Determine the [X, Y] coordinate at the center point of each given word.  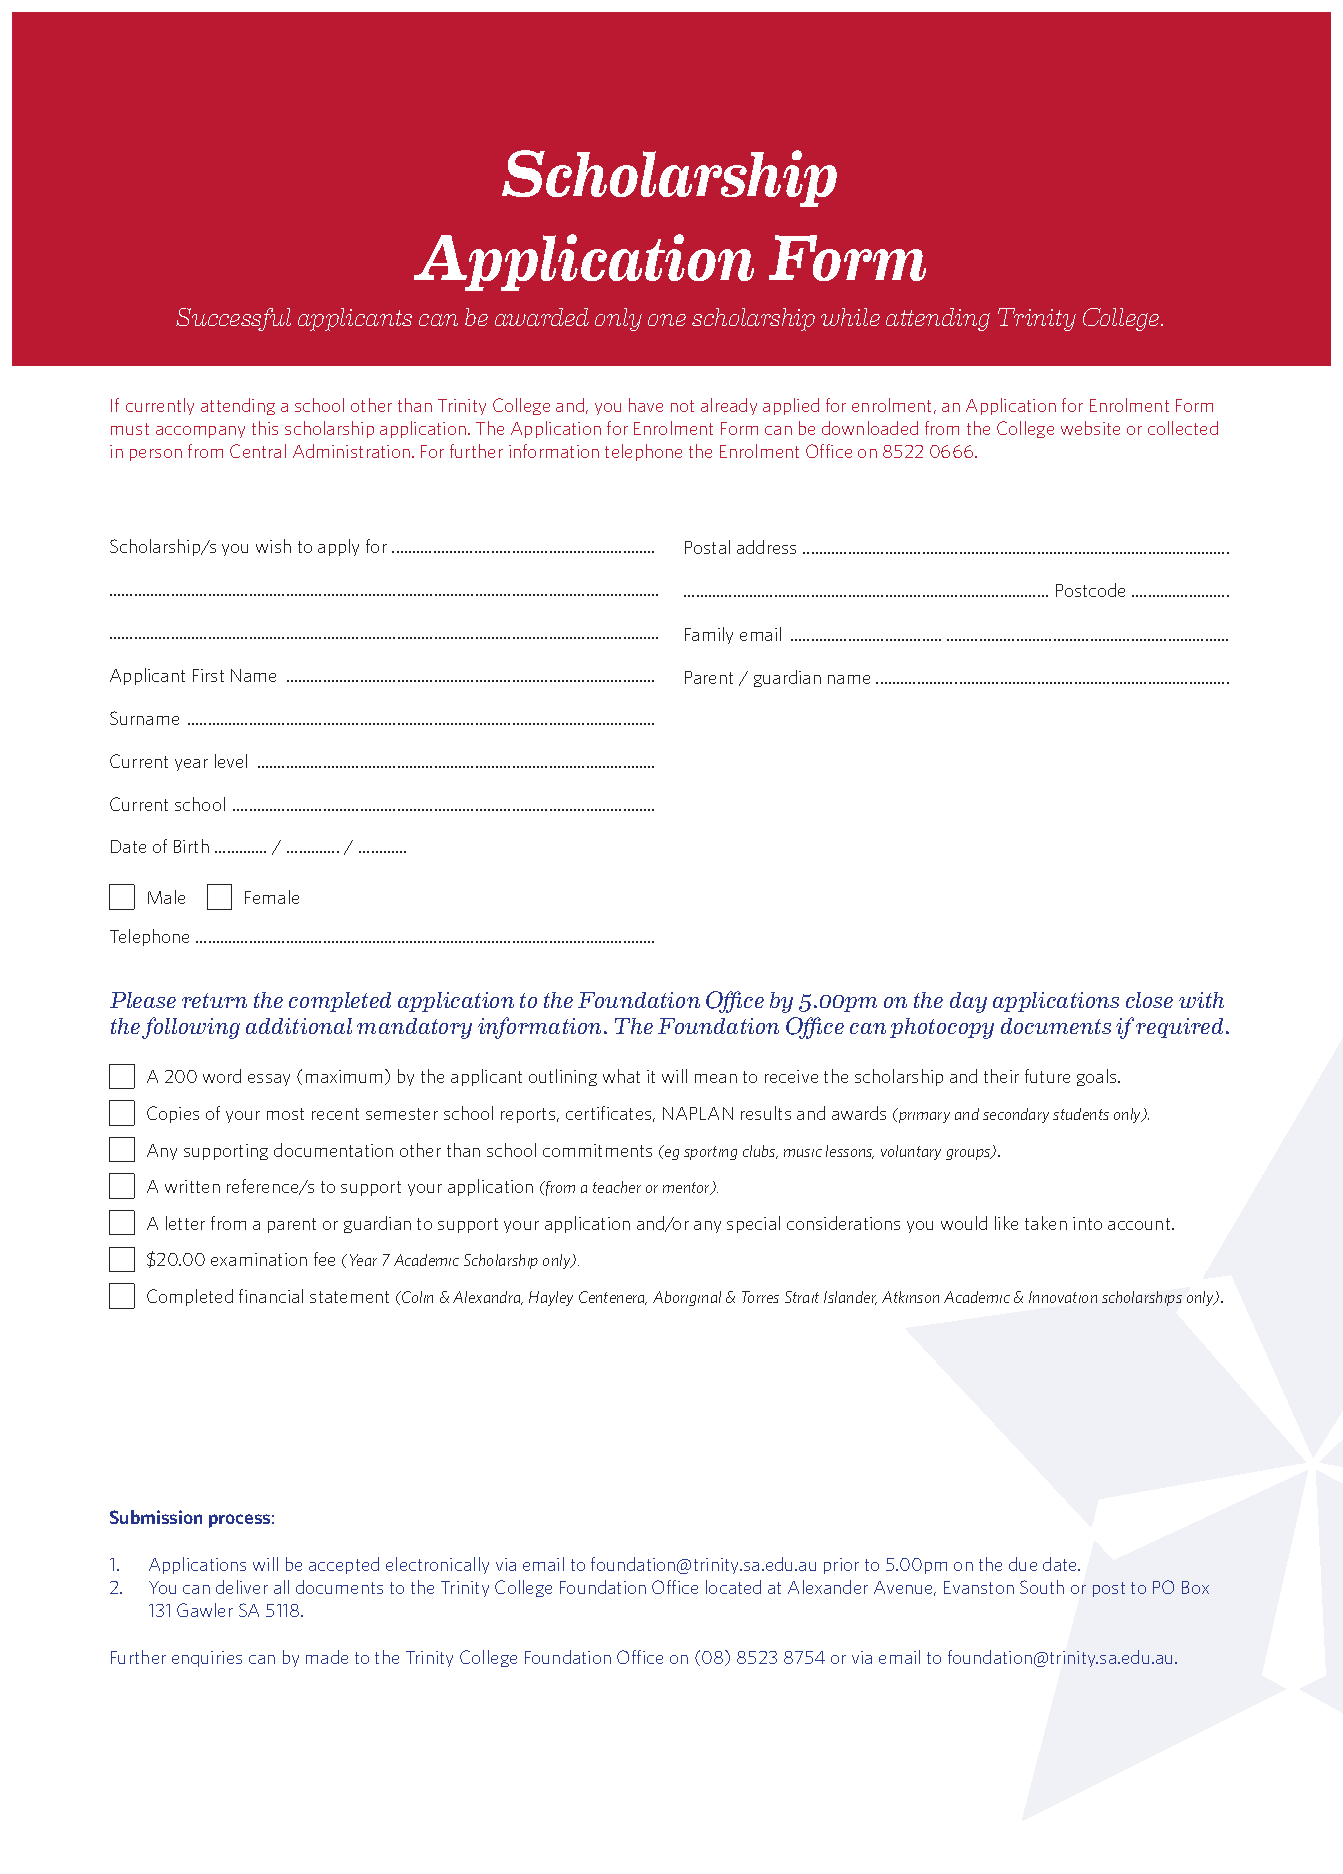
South [1042, 1587]
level [231, 761]
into [1087, 1223]
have [646, 405]
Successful [233, 319]
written [192, 1186]
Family [709, 635]
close [1149, 1000]
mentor [688, 1188]
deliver [242, 1587]
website [1090, 428]
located [733, 1587]
